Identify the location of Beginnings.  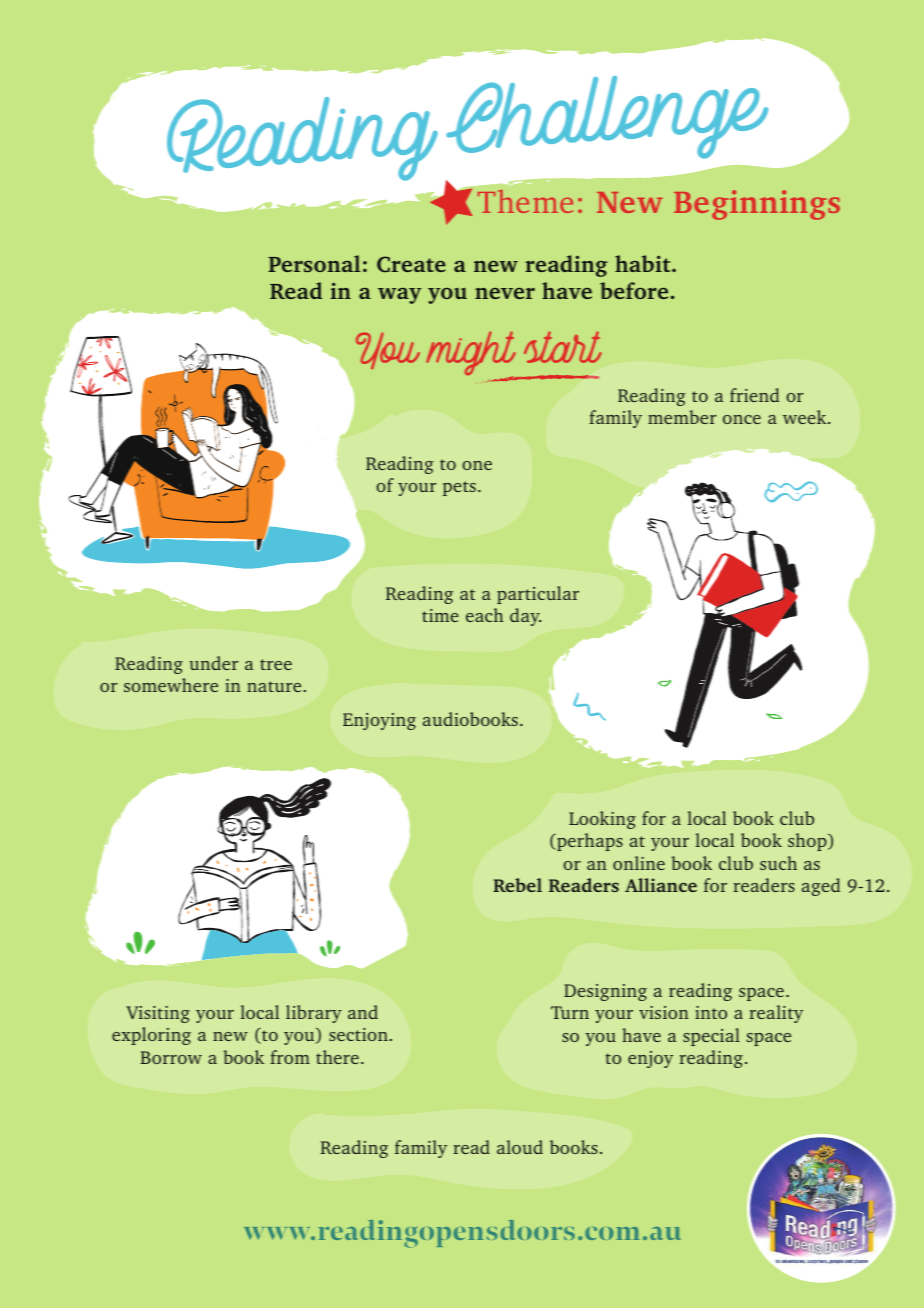
(757, 205).
